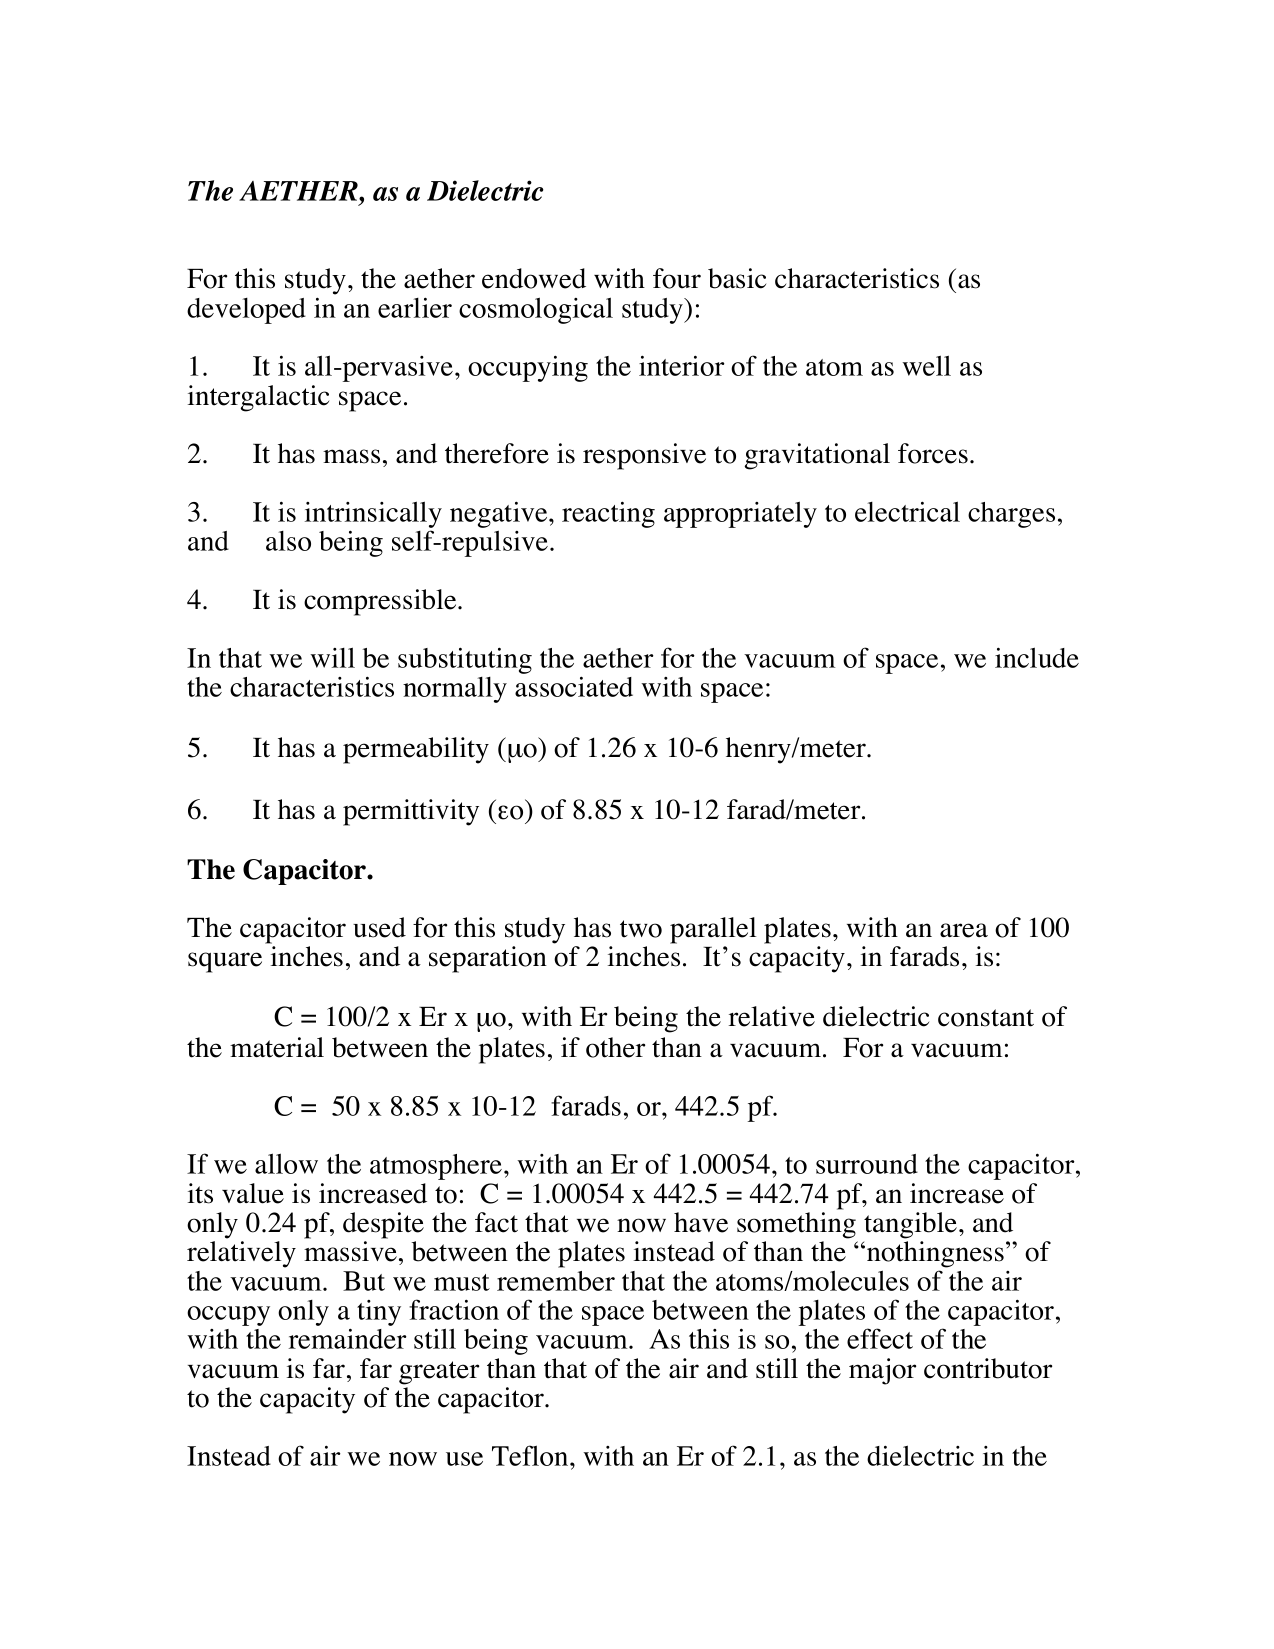 The image size is (1274, 1649). What do you see at coordinates (926, 365) in the screenshot?
I see `well` at bounding box center [926, 365].
